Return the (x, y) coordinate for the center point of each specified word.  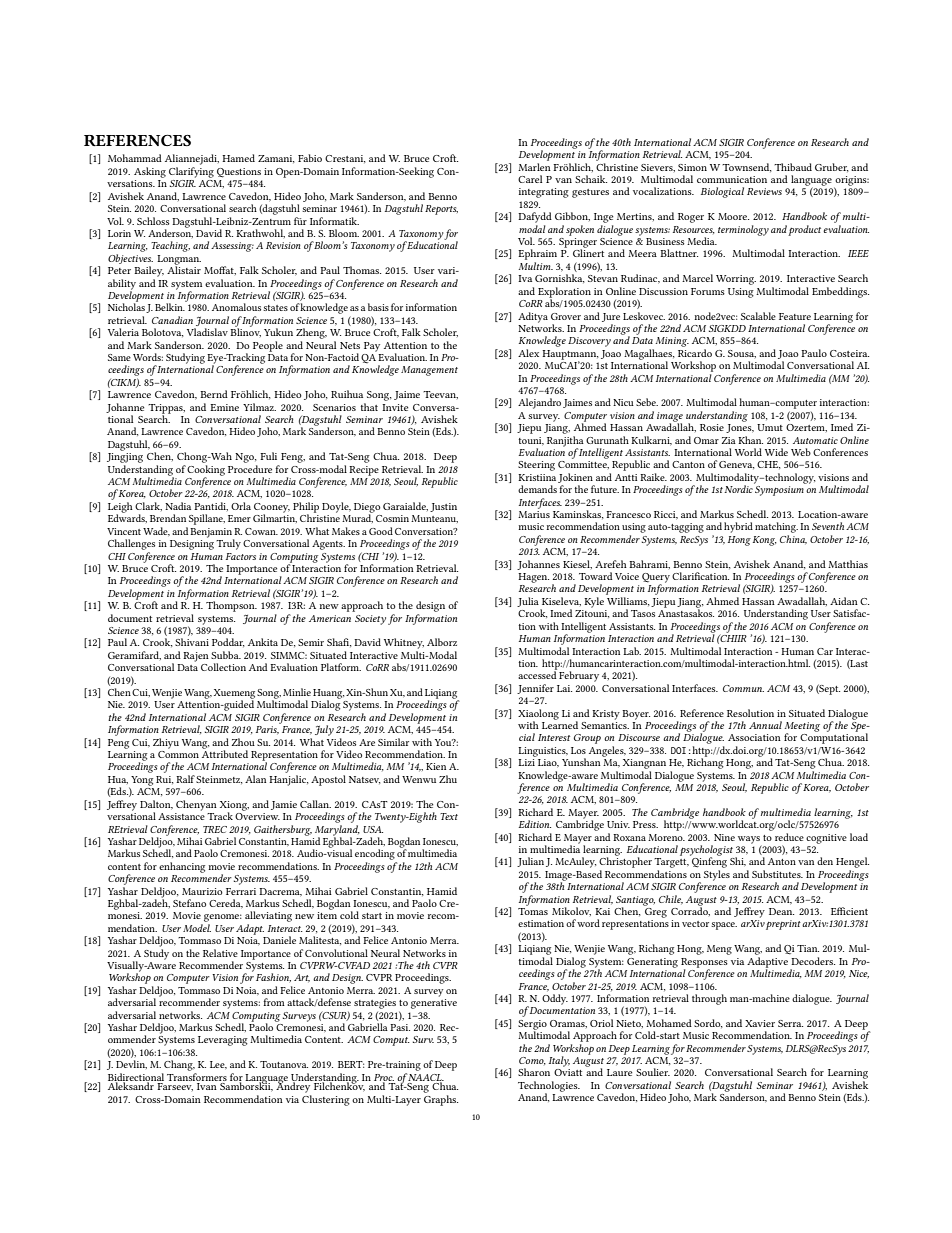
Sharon (534, 1072)
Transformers (197, 1077)
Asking (150, 172)
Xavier (760, 1023)
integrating (544, 193)
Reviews (764, 191)
